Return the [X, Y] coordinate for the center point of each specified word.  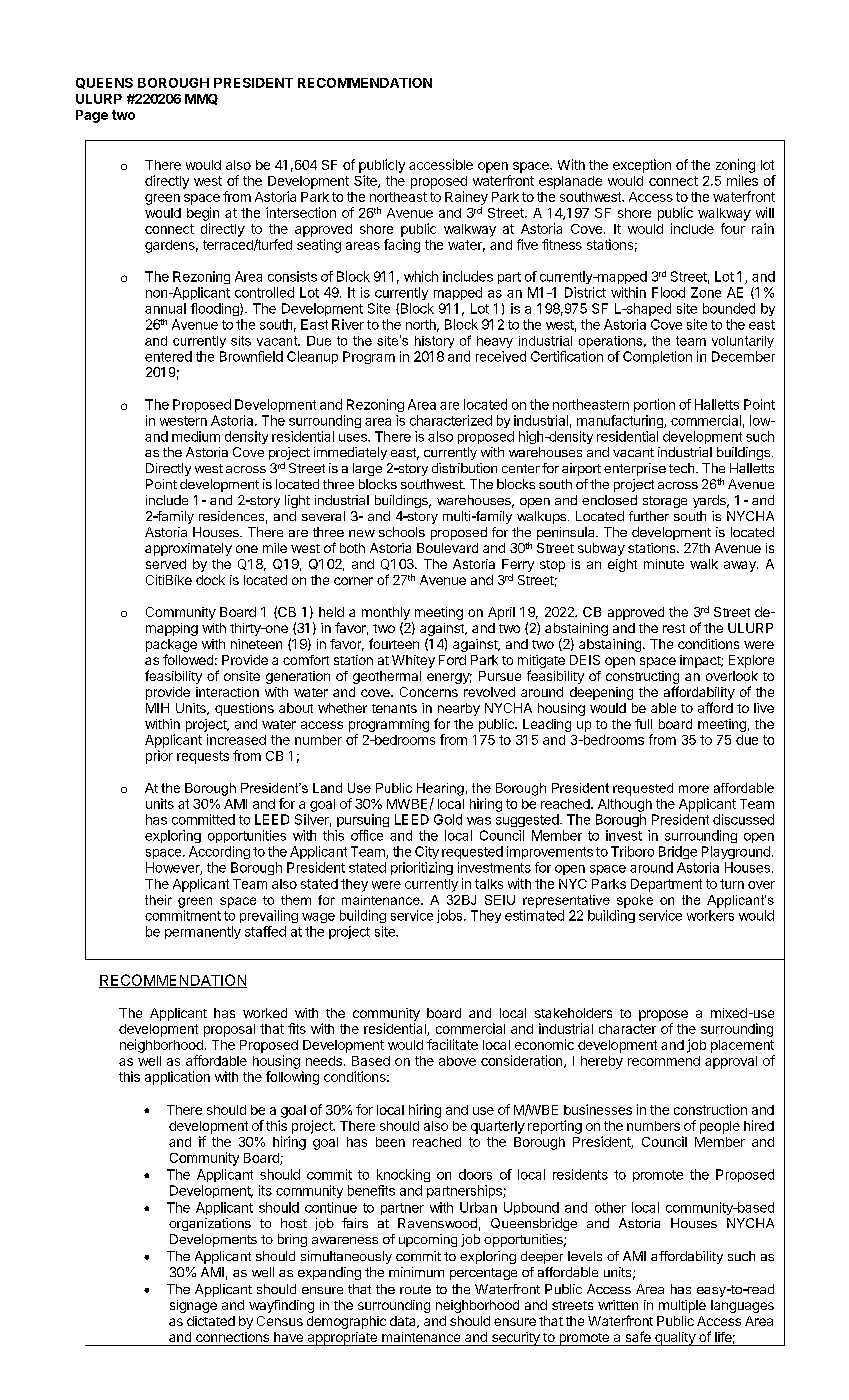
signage [193, 1306]
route [415, 1289]
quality [675, 1339]
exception [642, 166]
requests [203, 757]
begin [203, 214]
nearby [459, 709]
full [643, 724]
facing [402, 246]
